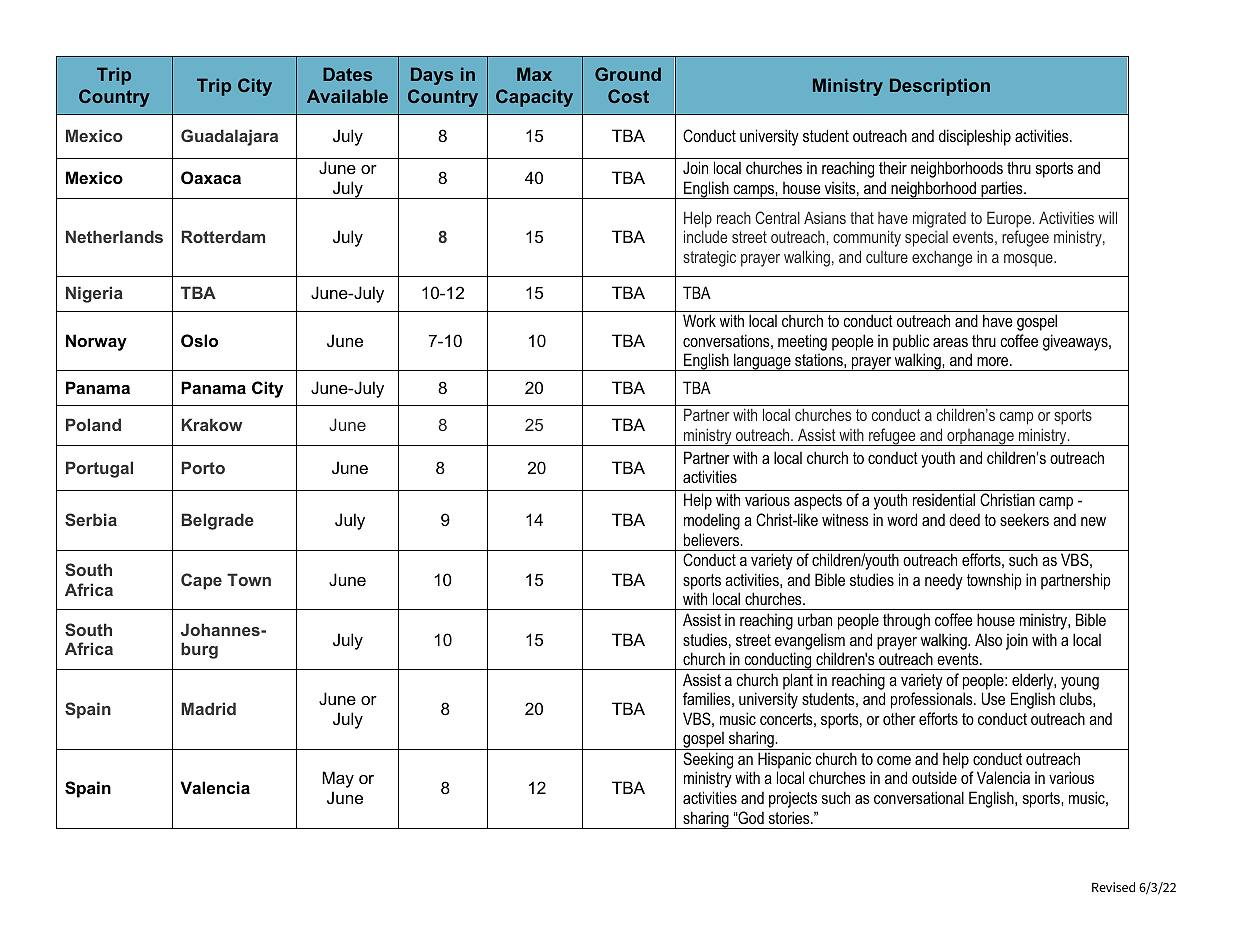 This screenshot has height=952, width=1233. I want to click on Guadalajara, so click(229, 137).
